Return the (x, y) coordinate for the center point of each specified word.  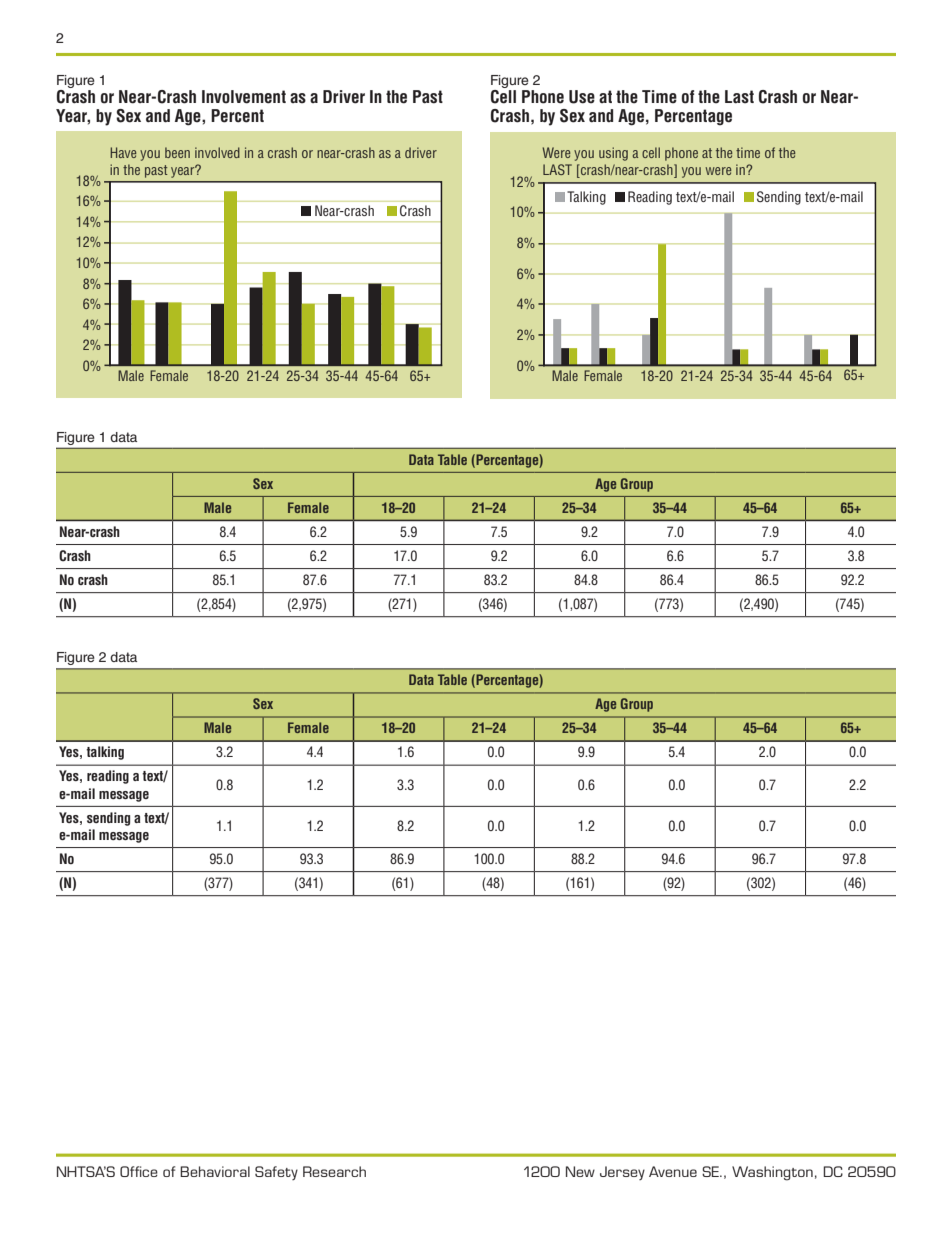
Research (334, 1171)
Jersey (622, 1173)
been (177, 152)
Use (582, 97)
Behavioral (215, 1171)
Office (139, 1171)
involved (217, 152)
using (613, 154)
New (580, 1171)
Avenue (673, 1171)
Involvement (244, 97)
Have (123, 152)
